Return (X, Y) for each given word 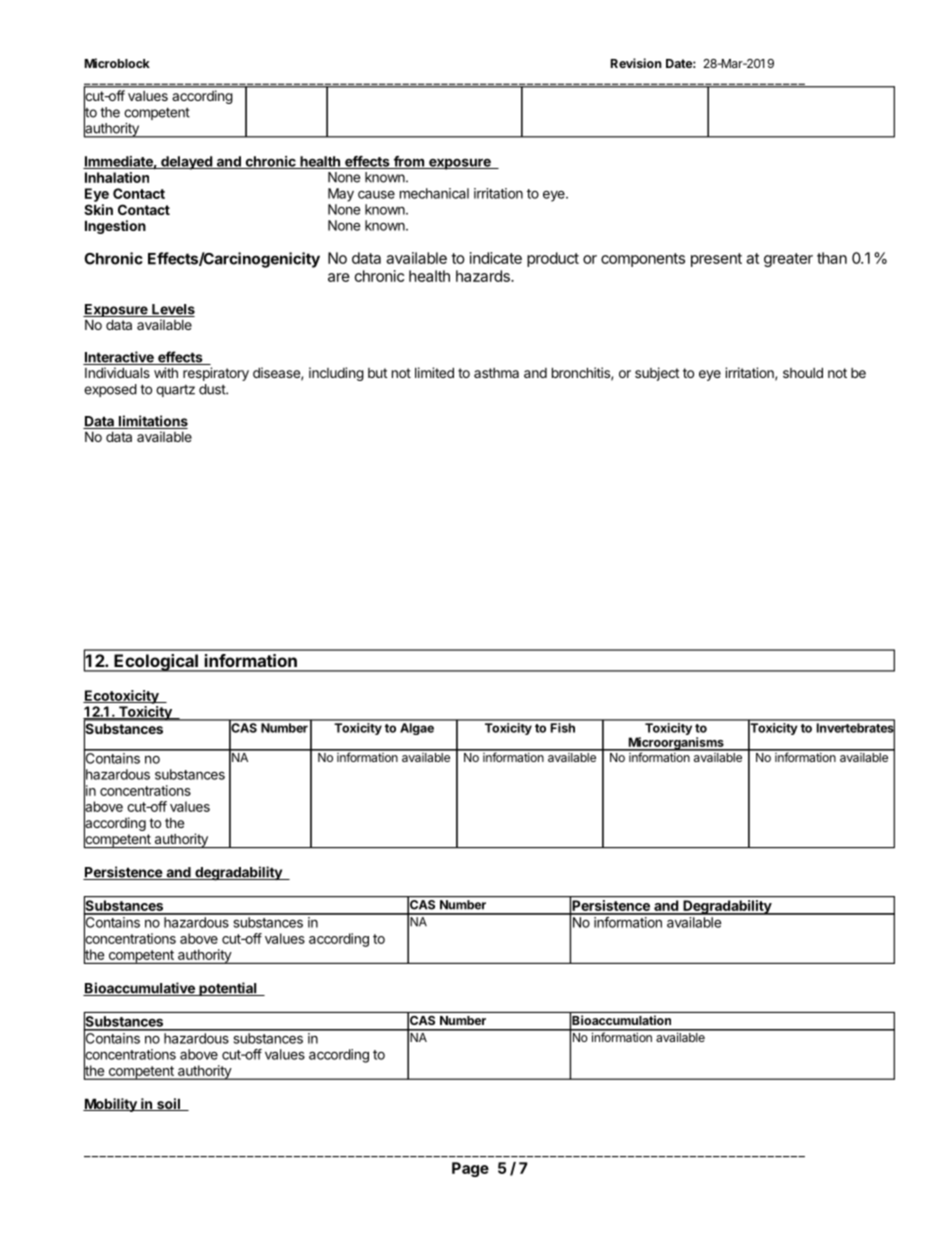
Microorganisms (676, 744)
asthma (496, 373)
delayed (186, 163)
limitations (152, 422)
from (408, 162)
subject (657, 374)
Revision (636, 63)
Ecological (156, 663)
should (803, 372)
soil (168, 1104)
